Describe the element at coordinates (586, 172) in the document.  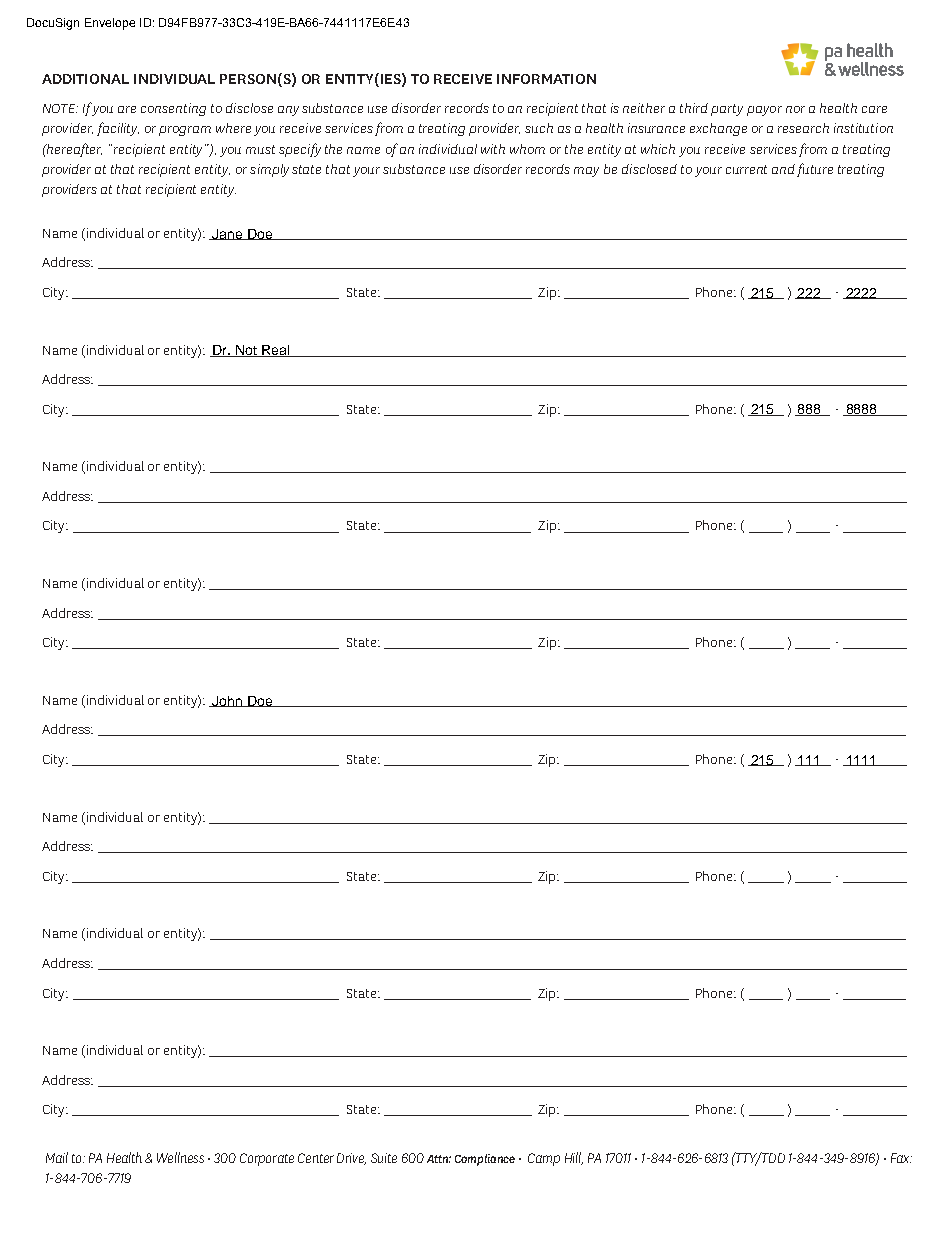
I see `may` at that location.
